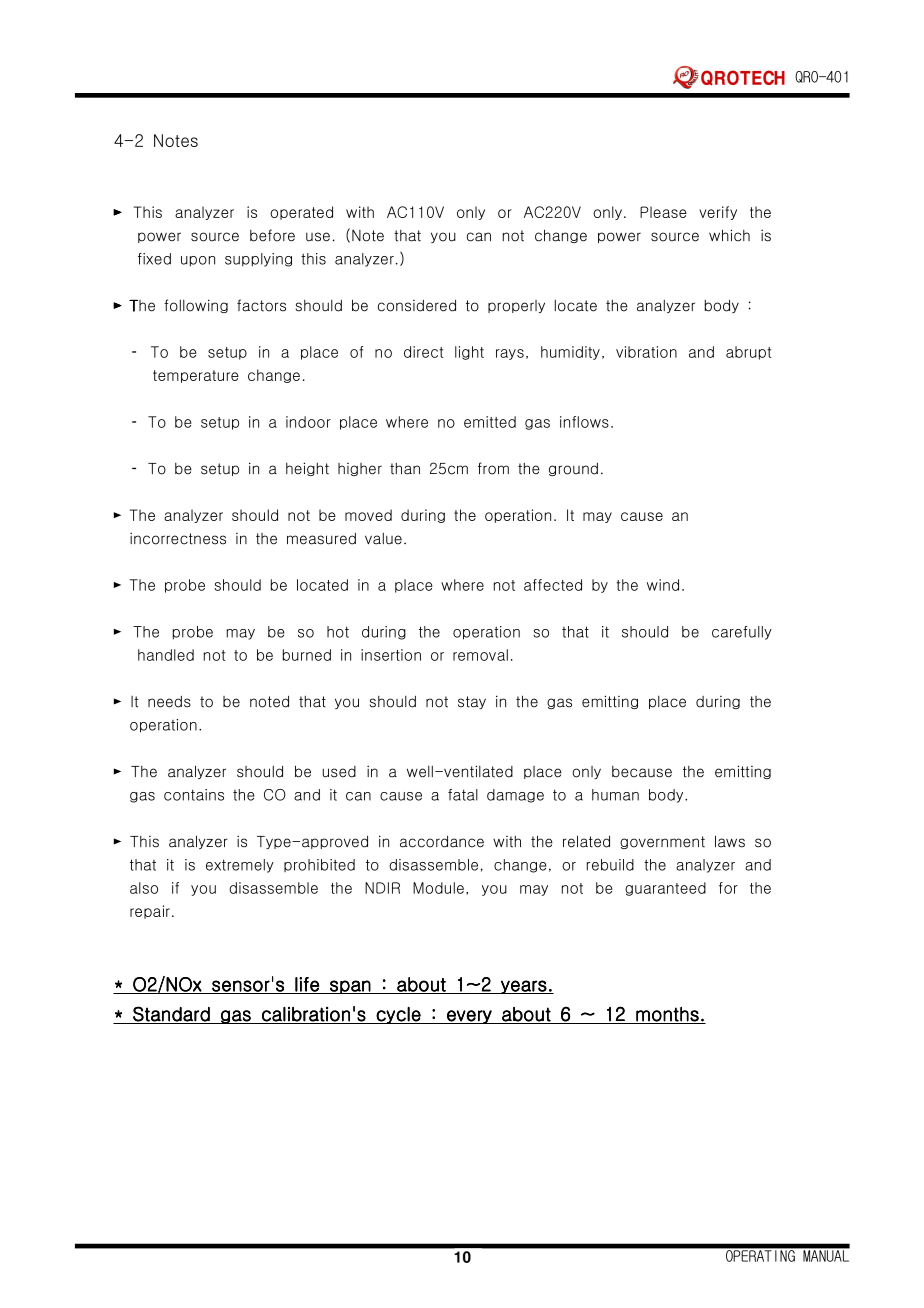 The width and height of the image is (924, 1308). What do you see at coordinates (178, 538) in the image?
I see `incorrectness` at bounding box center [178, 538].
